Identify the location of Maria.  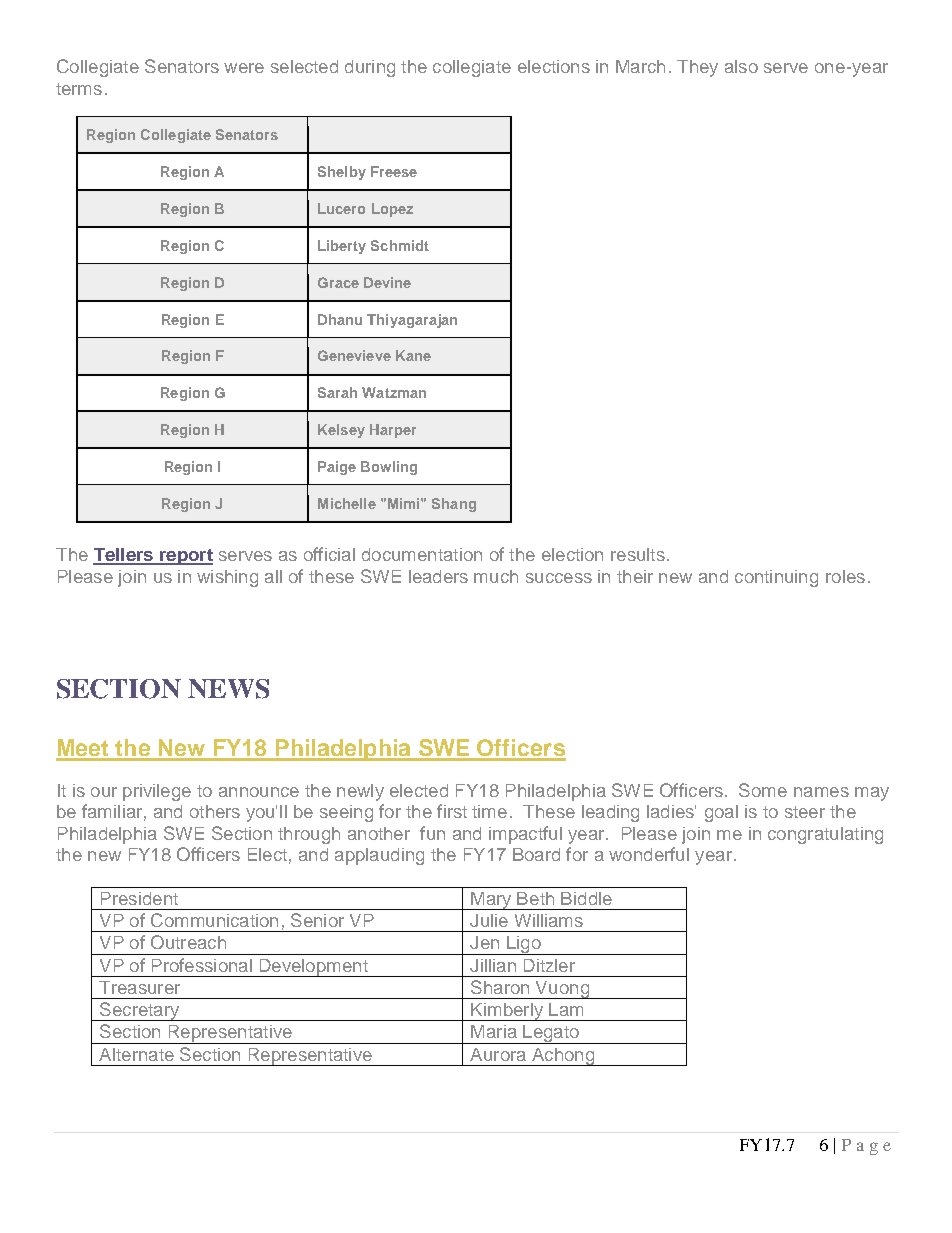
(494, 1031).
